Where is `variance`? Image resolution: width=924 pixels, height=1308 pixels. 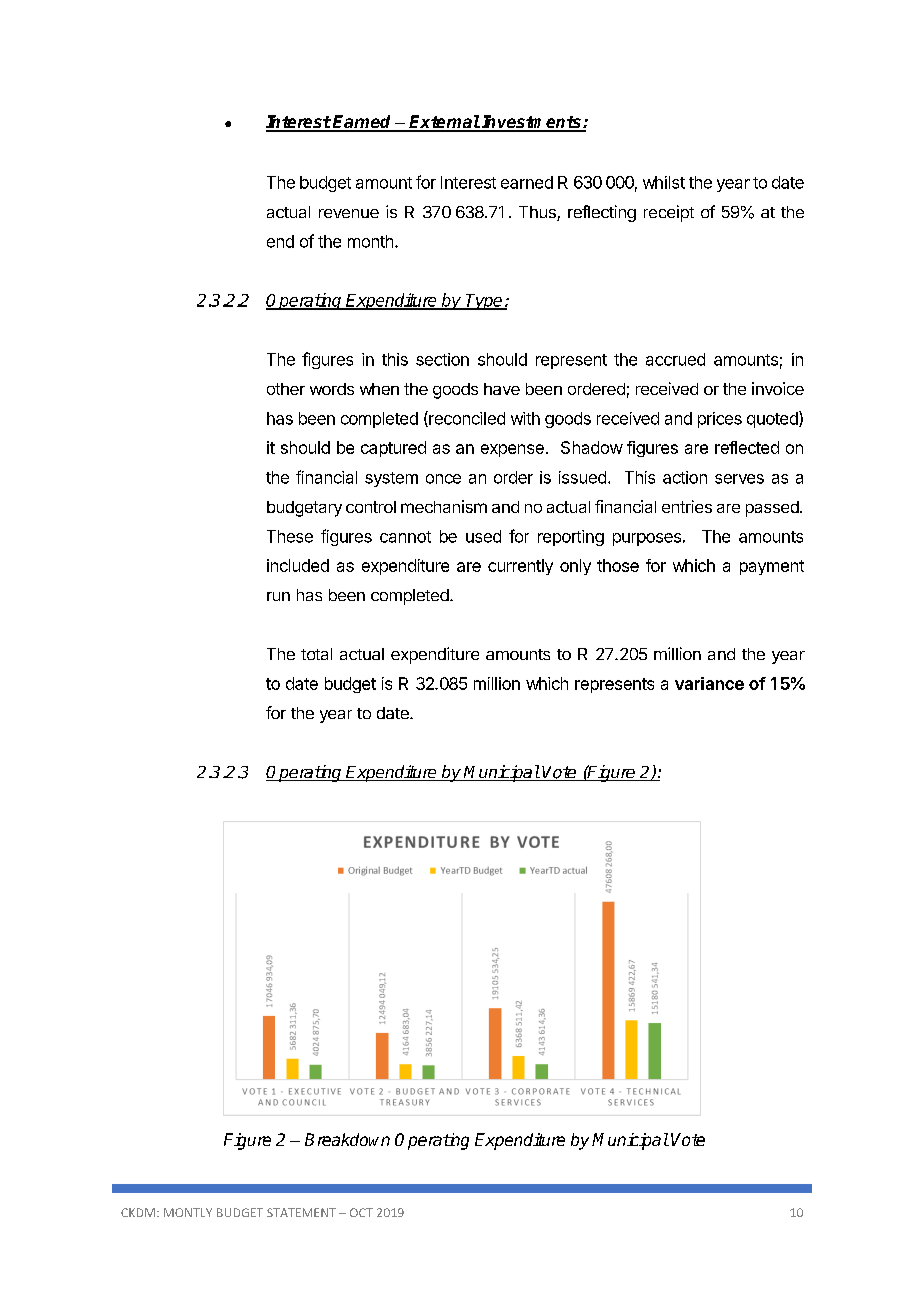 variance is located at coordinates (709, 683).
